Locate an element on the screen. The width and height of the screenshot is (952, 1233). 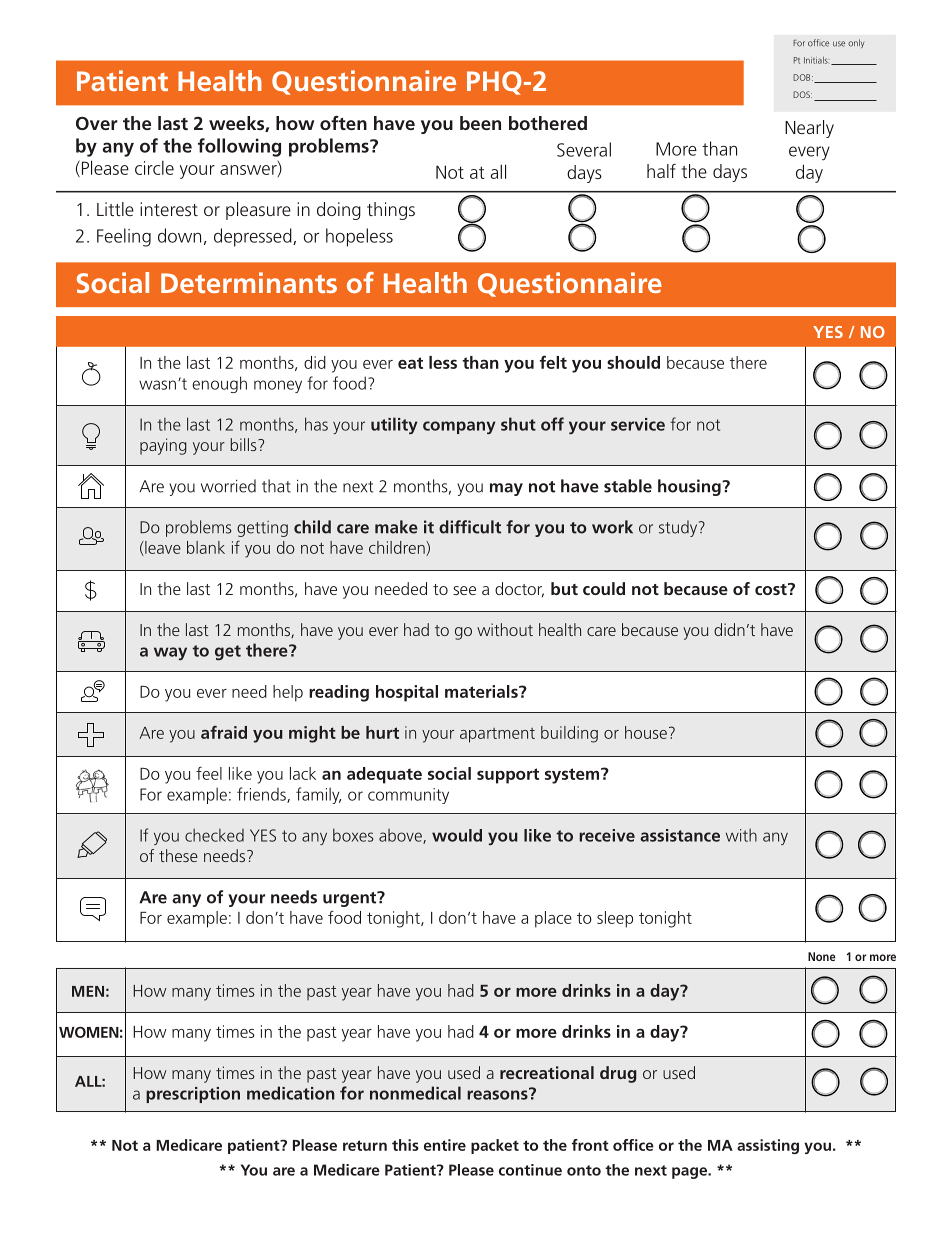
Initials is located at coordinates (816, 60).
